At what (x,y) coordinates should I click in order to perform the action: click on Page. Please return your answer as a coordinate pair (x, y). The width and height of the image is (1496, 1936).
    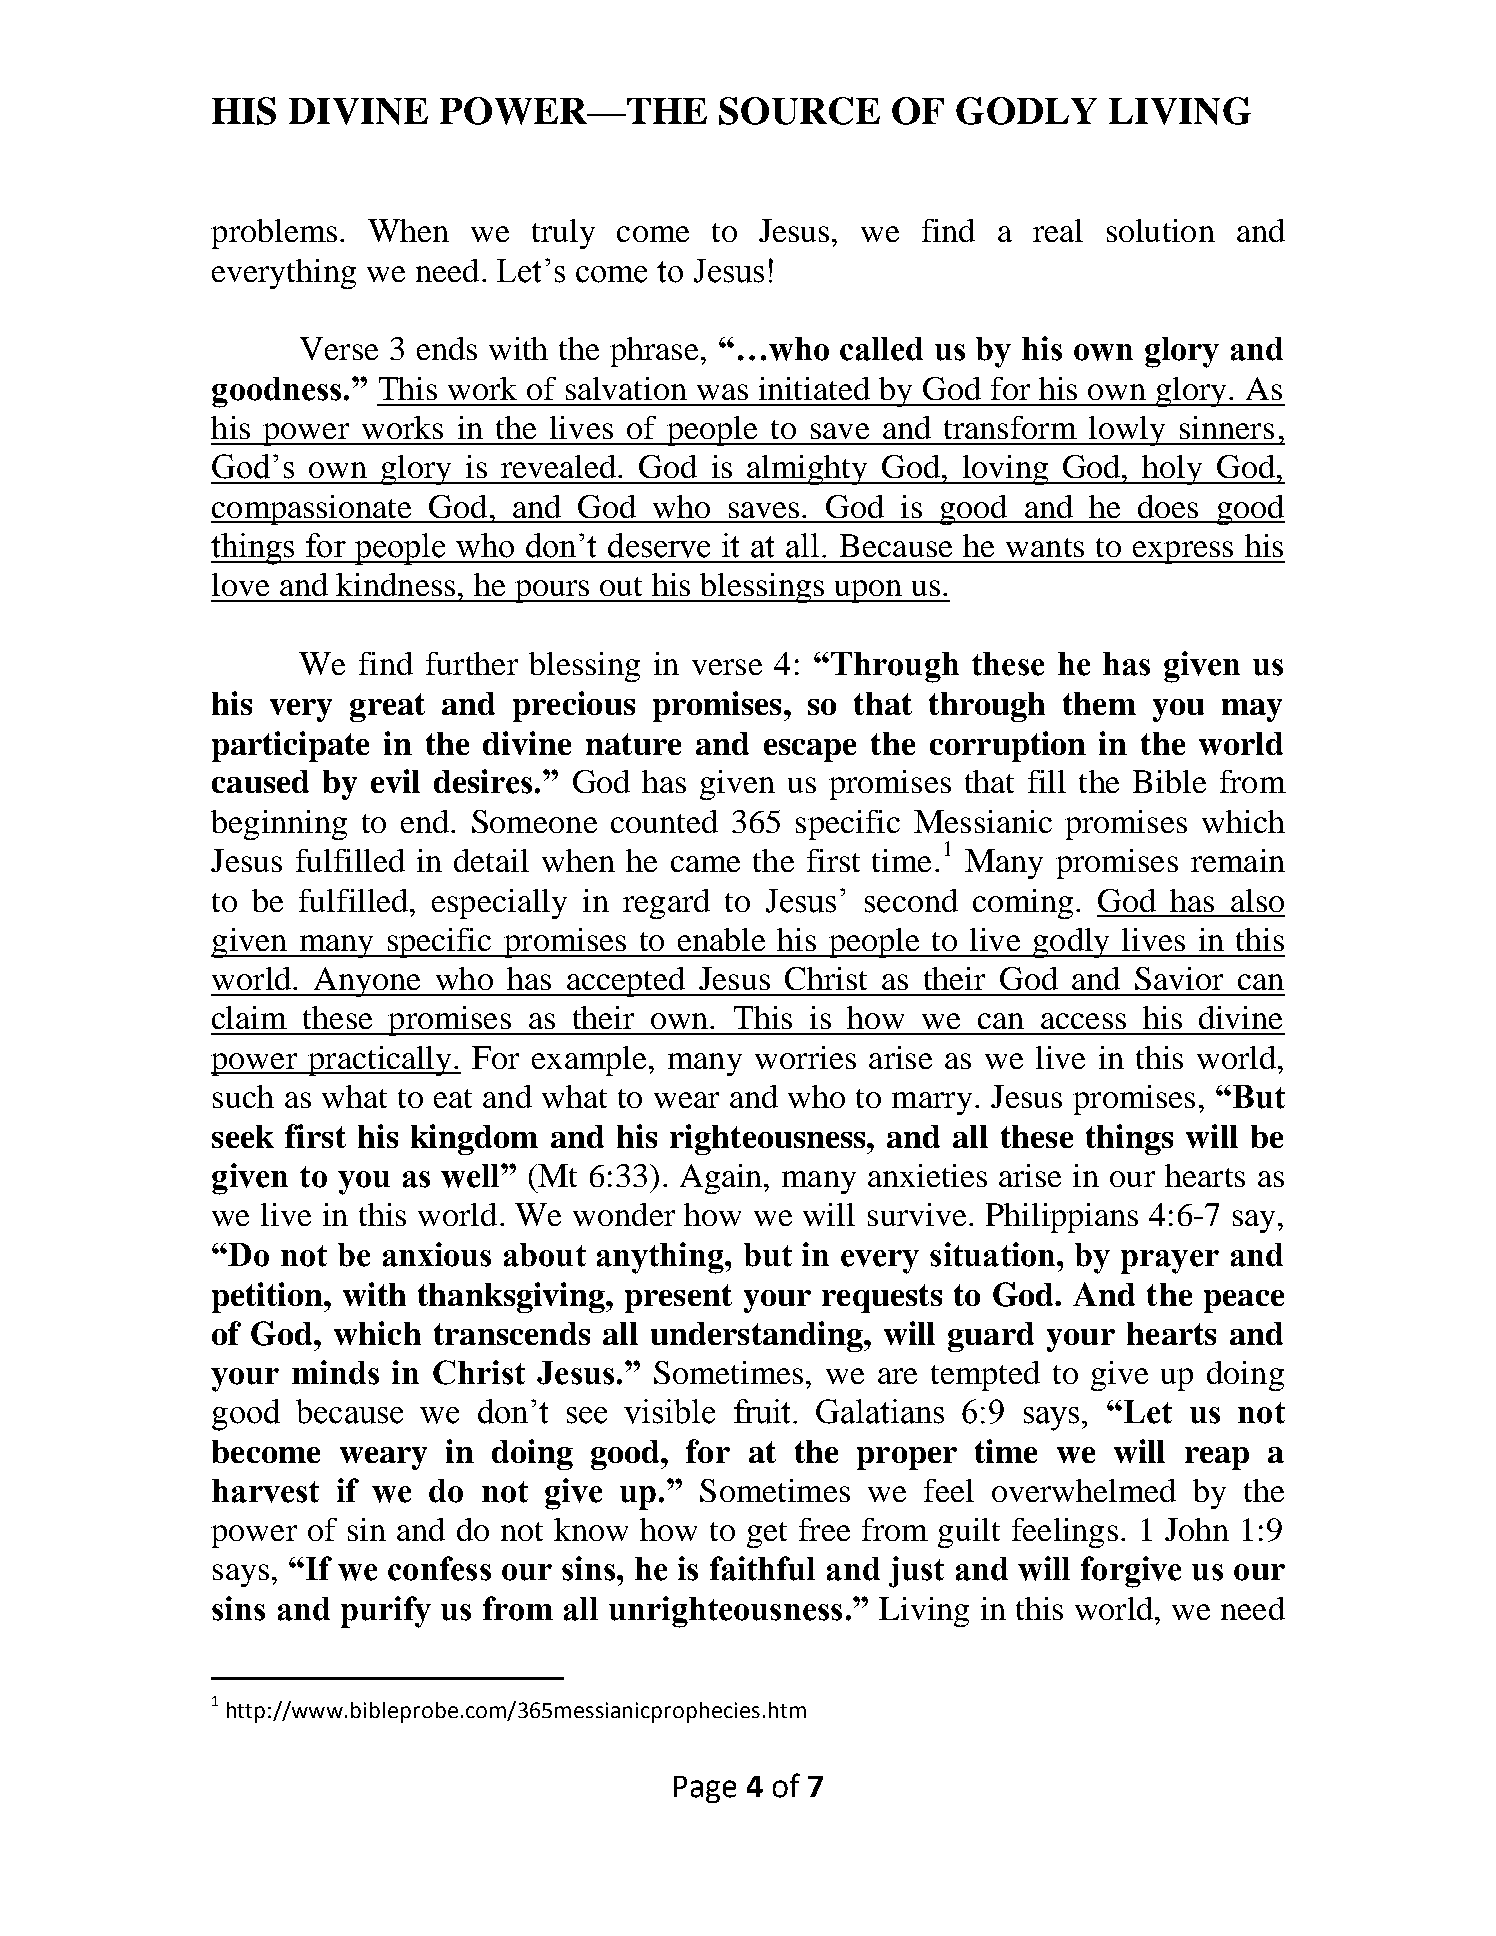
    Looking at the image, I should click on (705, 1789).
